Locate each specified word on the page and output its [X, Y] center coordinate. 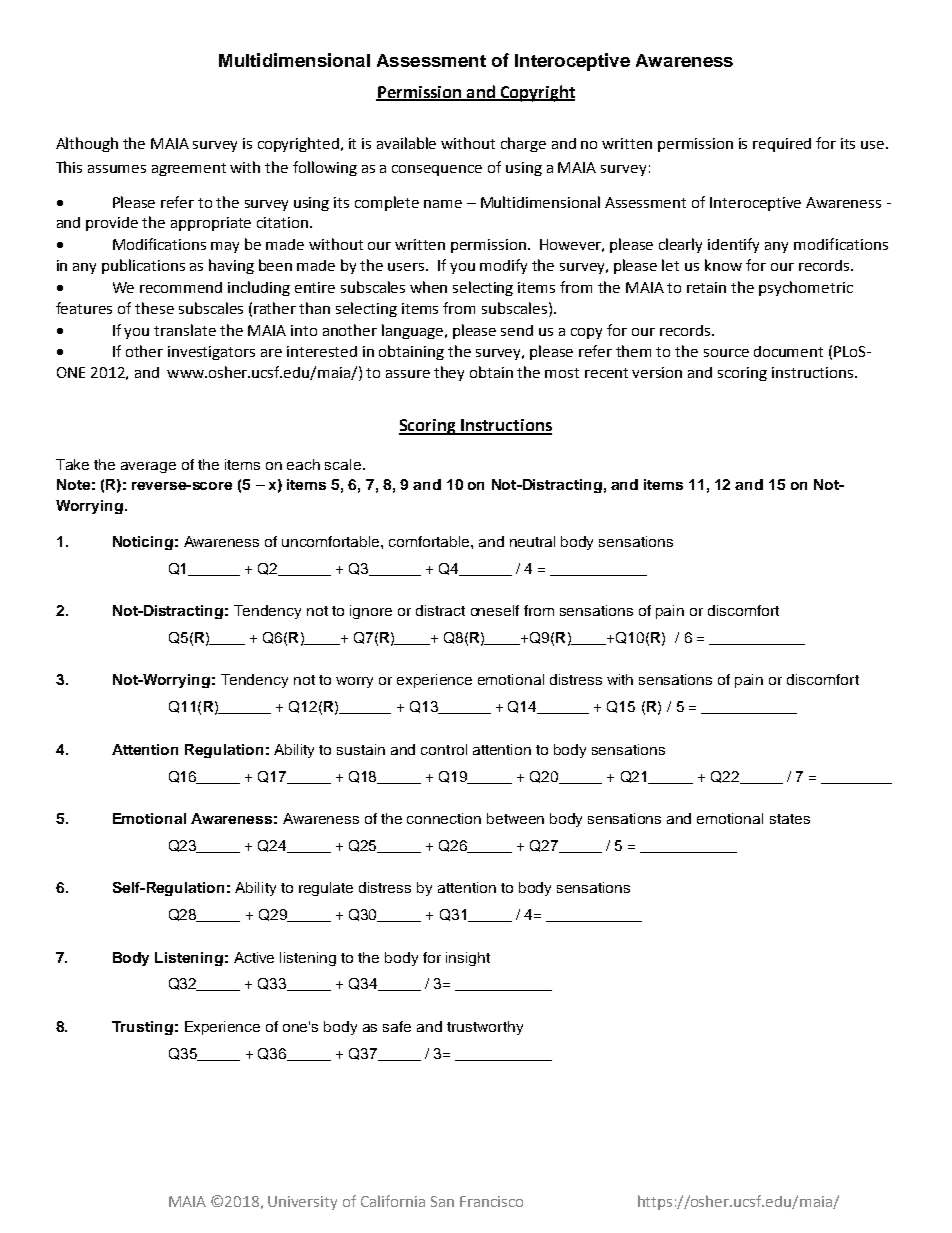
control [444, 749]
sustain [361, 749]
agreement [189, 169]
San [442, 1201]
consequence [437, 170]
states [790, 819]
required [782, 145]
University [302, 1203]
